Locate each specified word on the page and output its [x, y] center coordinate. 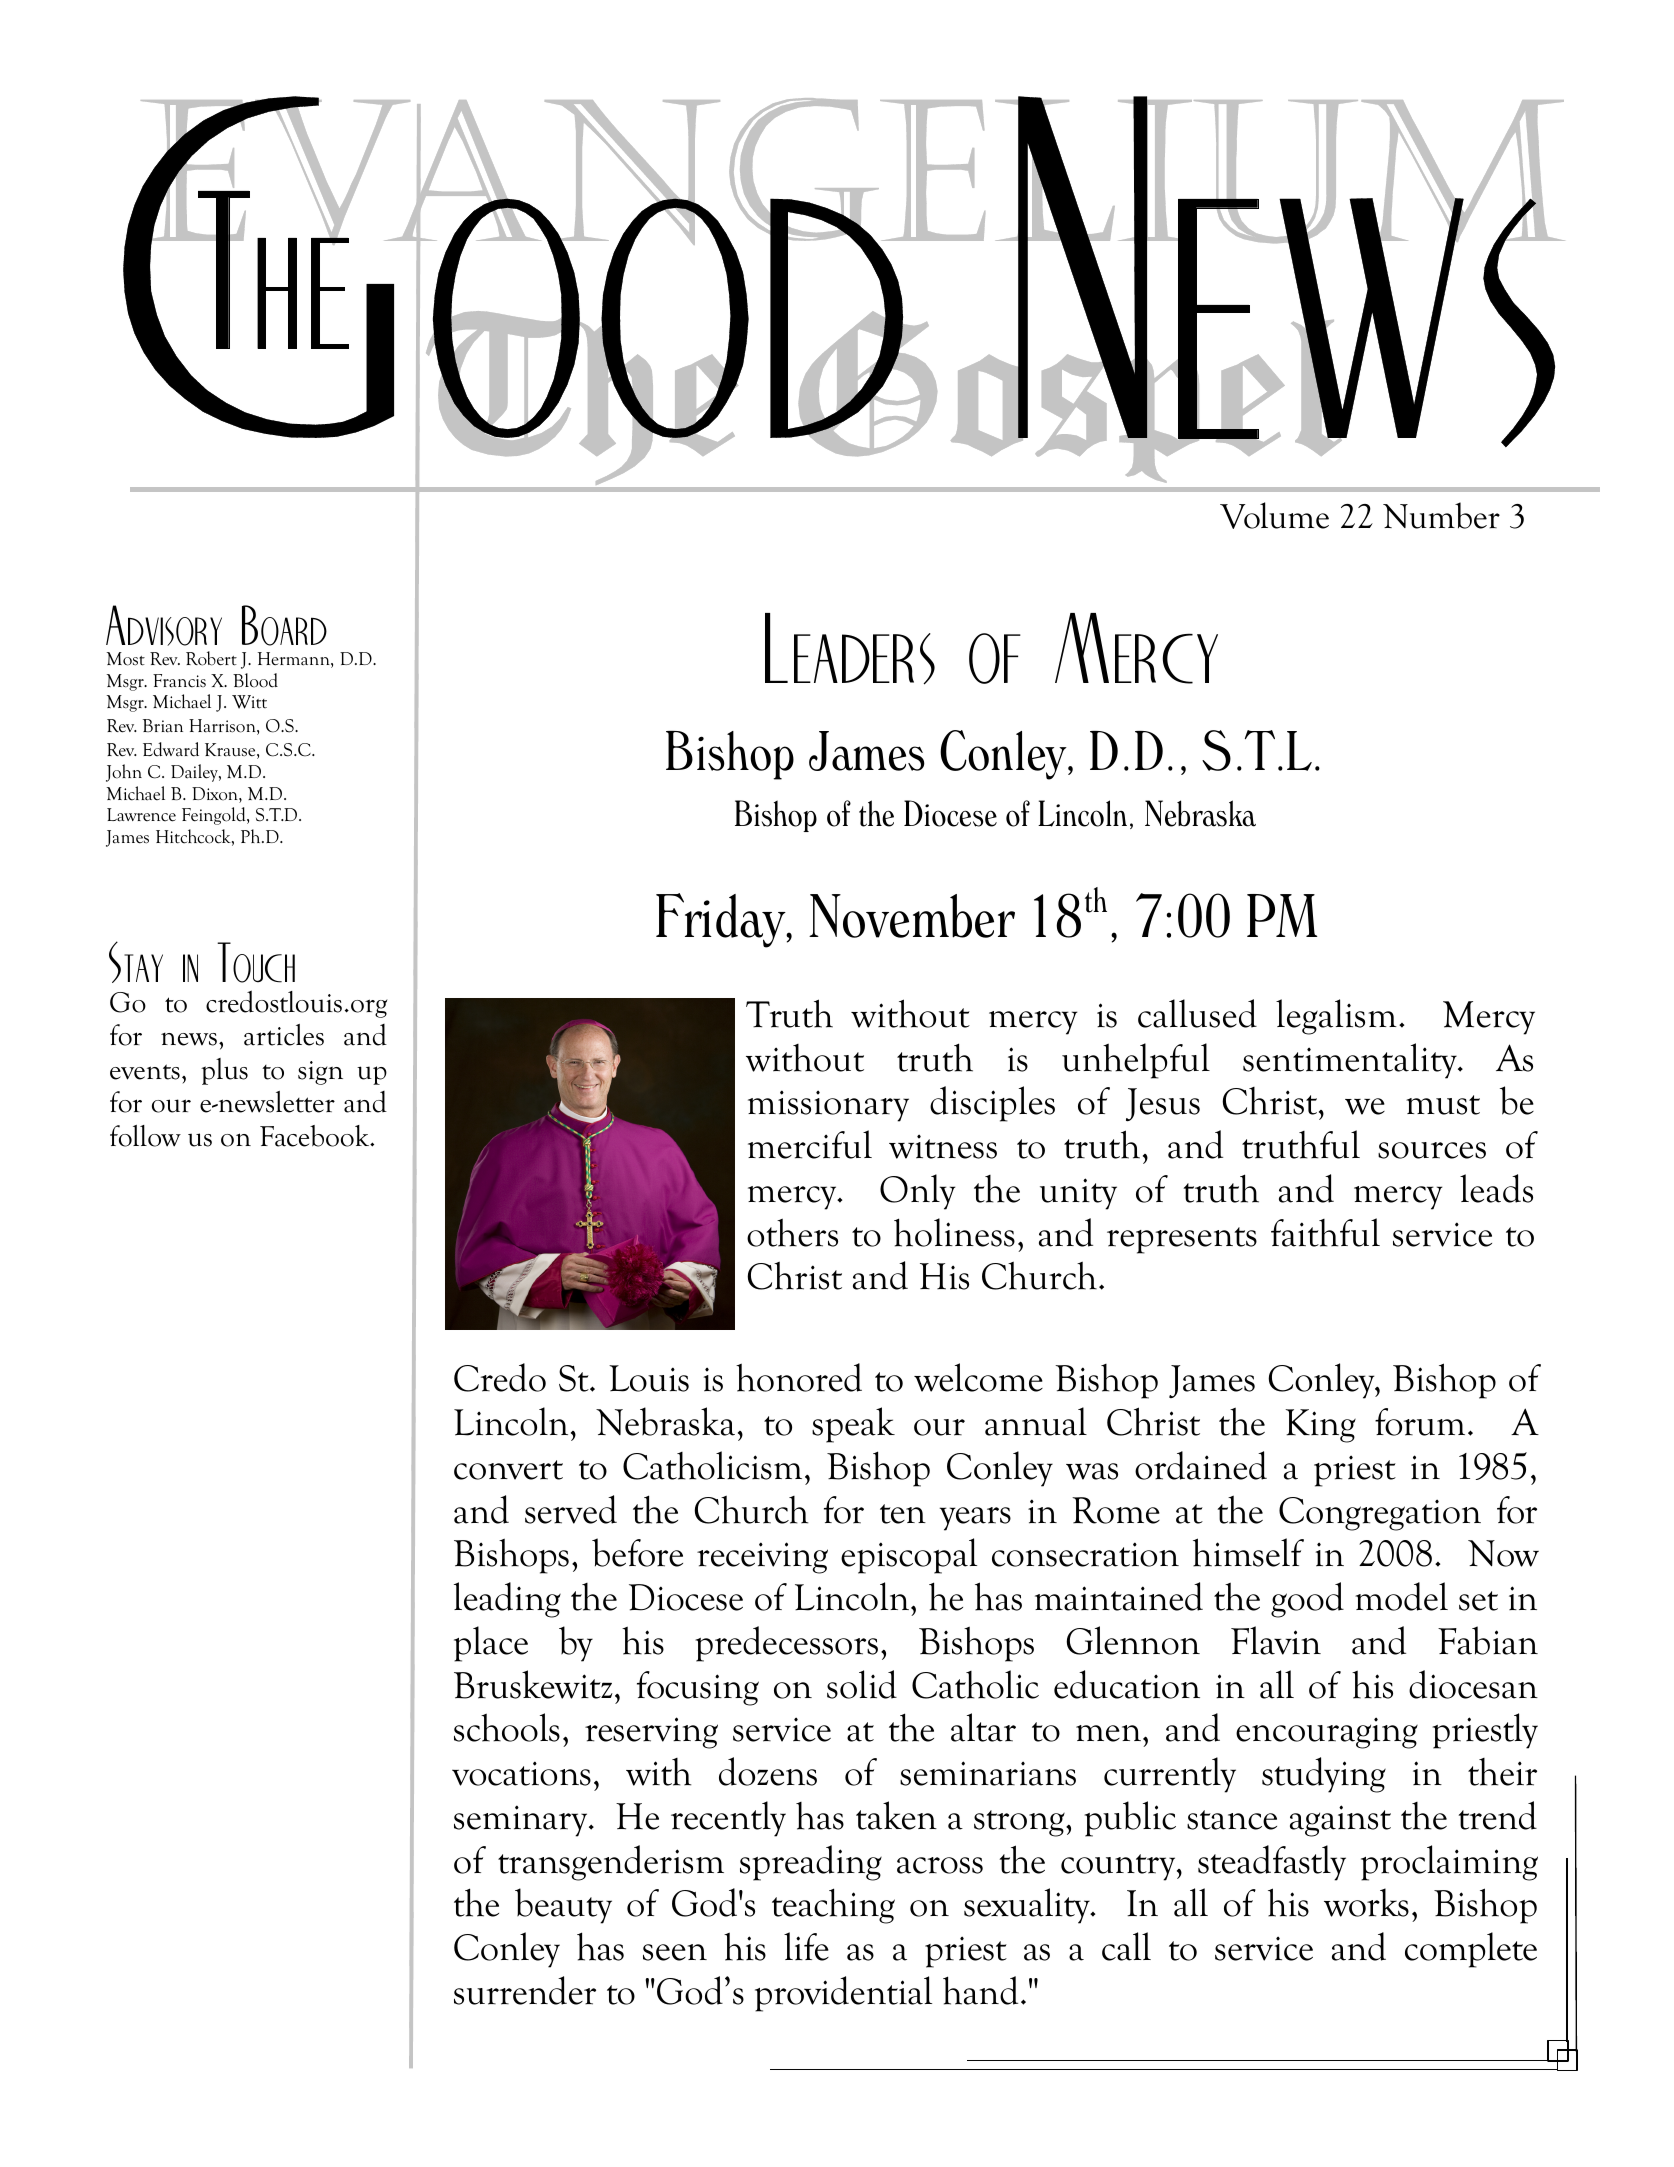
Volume [1274, 515]
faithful [1325, 1232]
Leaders [850, 649]
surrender [525, 1990]
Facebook [316, 1136]
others [792, 1232]
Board [284, 625]
